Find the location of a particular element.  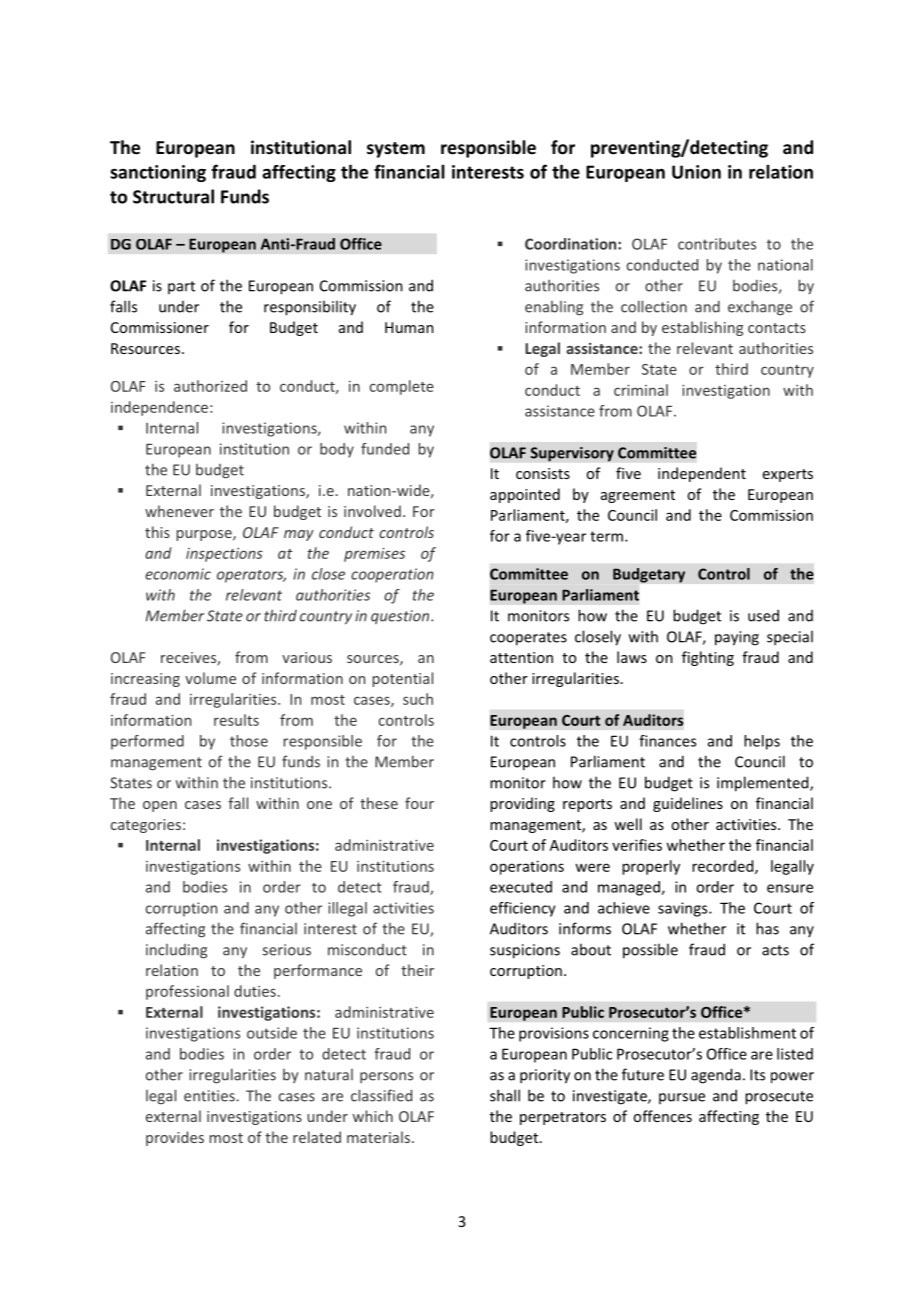

shall is located at coordinates (505, 1095).
